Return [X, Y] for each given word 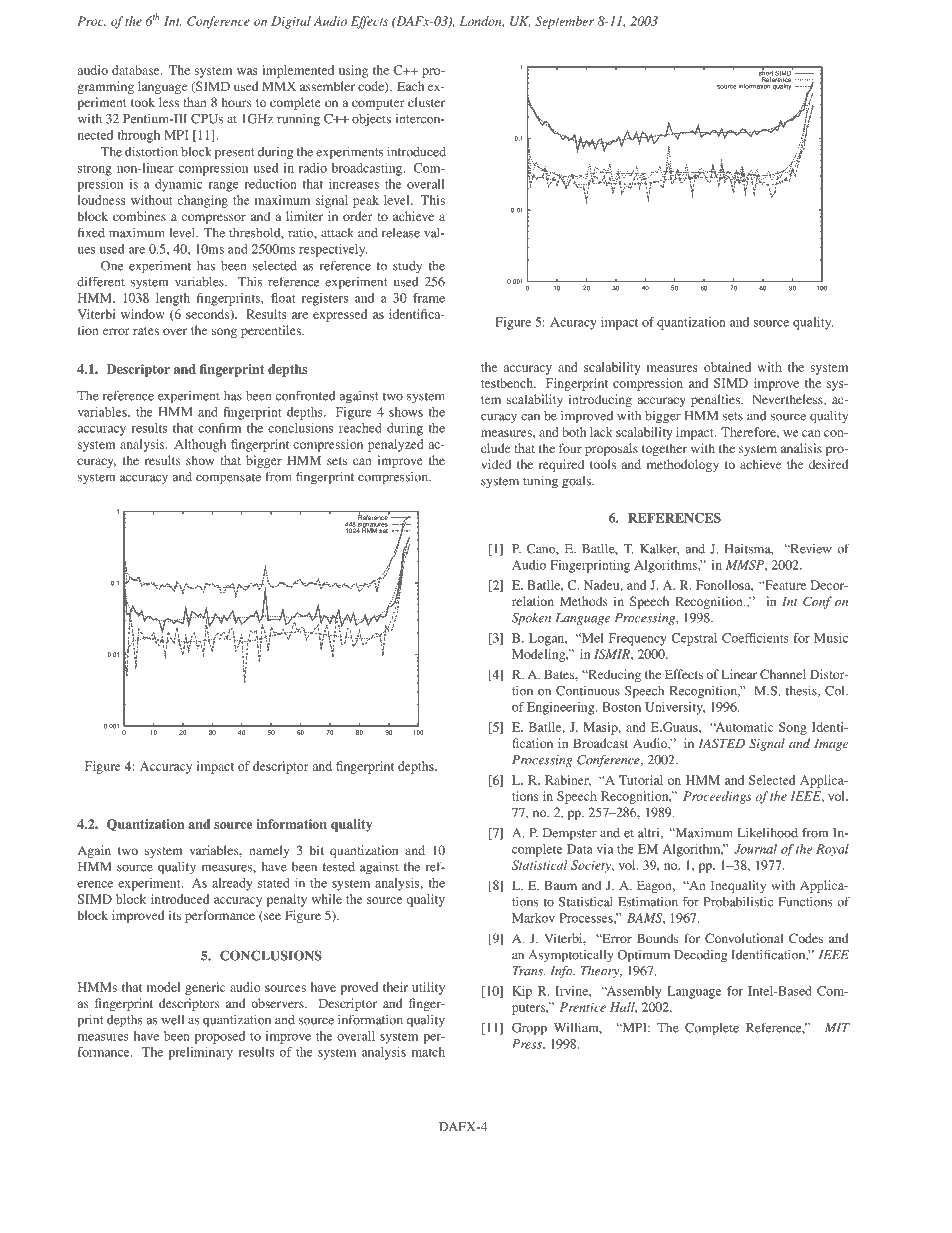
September [564, 22]
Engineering [562, 708]
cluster [426, 102]
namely [269, 851]
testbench [508, 383]
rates [146, 331]
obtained [727, 367]
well [173, 1020]
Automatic [743, 727]
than [195, 102]
